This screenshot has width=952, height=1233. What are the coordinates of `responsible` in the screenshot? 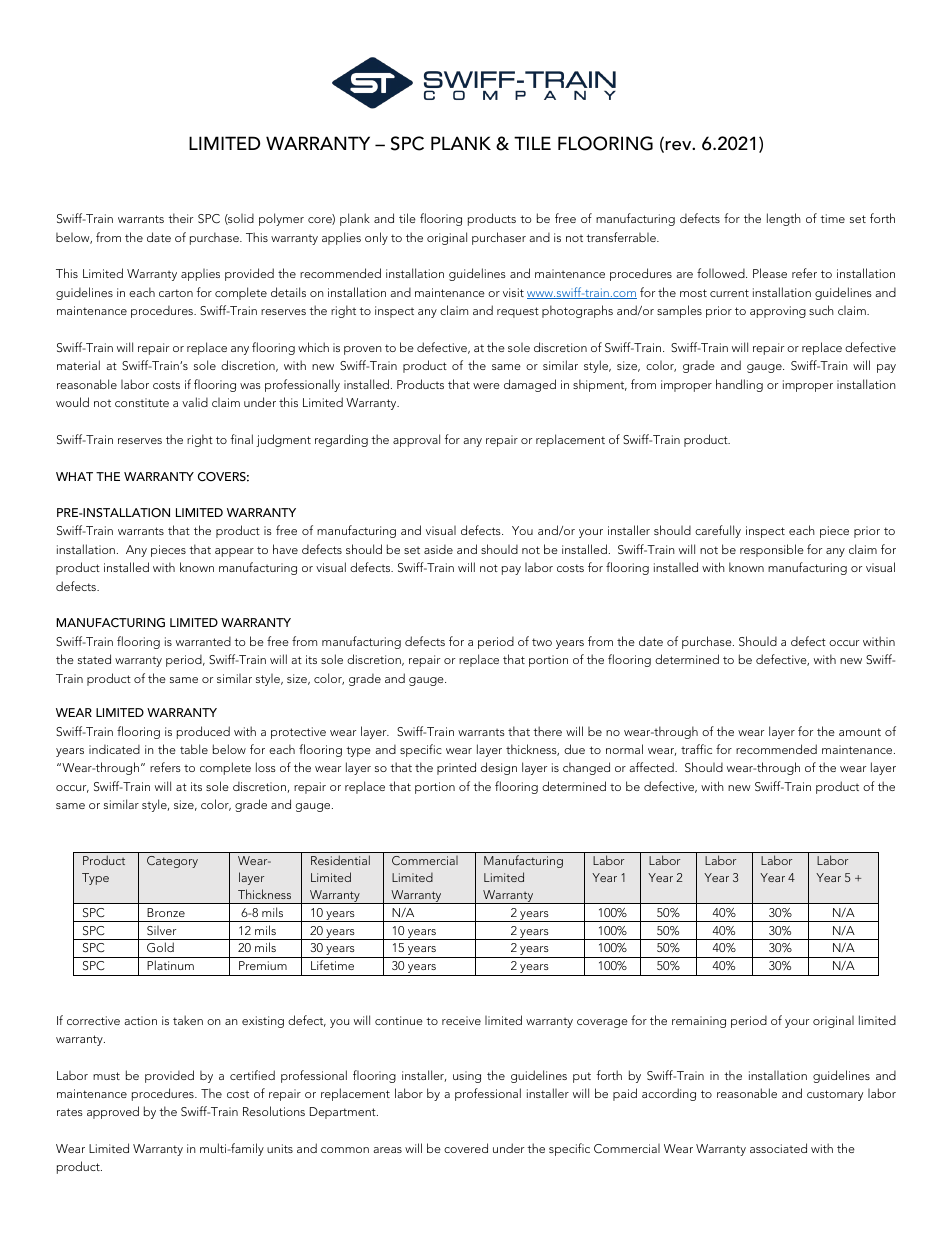 It's located at (772, 550).
